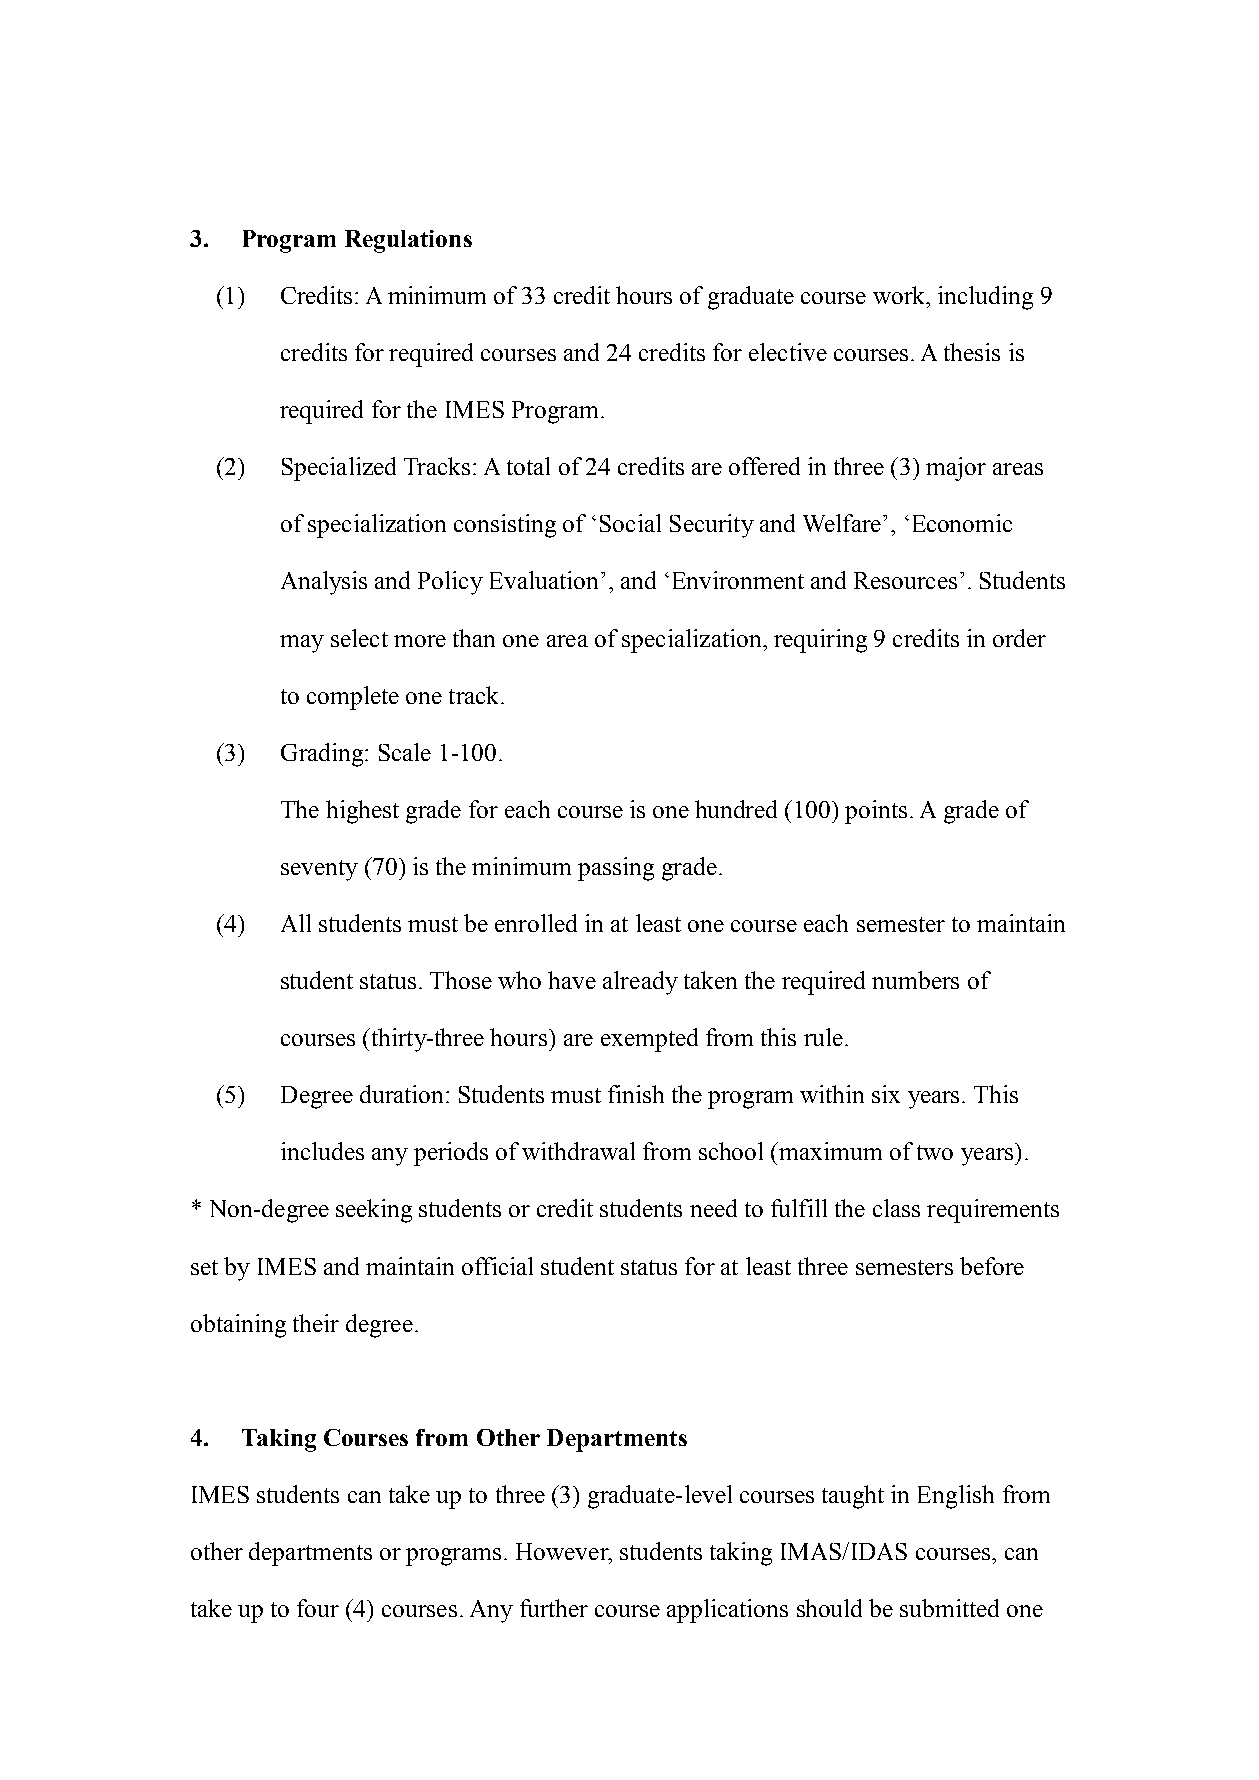 The width and height of the screenshot is (1259, 1780). I want to click on Evaluation, so click(546, 580).
